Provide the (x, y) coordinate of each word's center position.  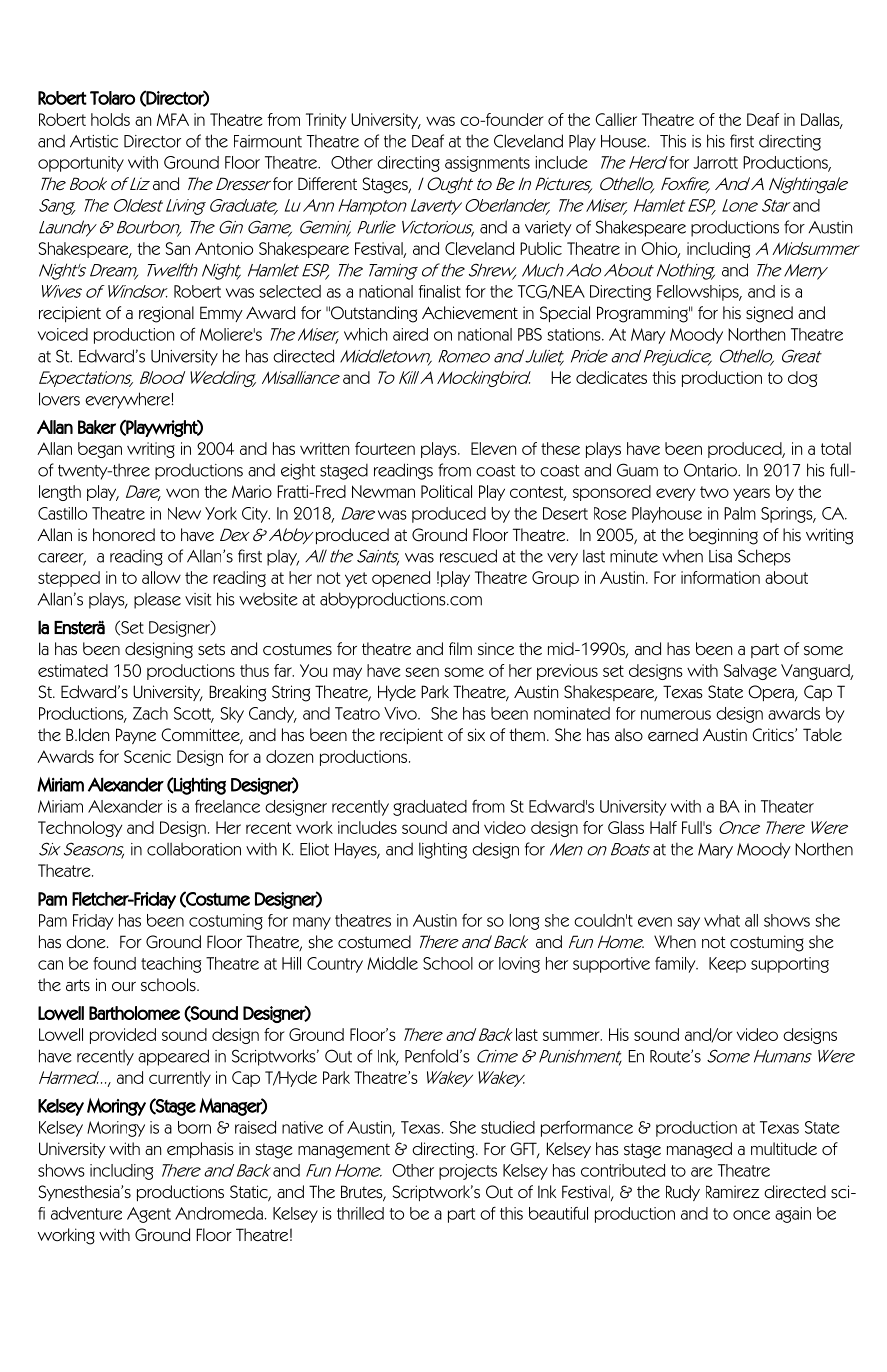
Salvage (750, 672)
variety (548, 229)
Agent (149, 1215)
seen (422, 672)
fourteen (385, 448)
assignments (487, 164)
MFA (173, 119)
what (722, 920)
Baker (97, 427)
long (524, 922)
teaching (171, 965)
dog (802, 379)
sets (211, 650)
